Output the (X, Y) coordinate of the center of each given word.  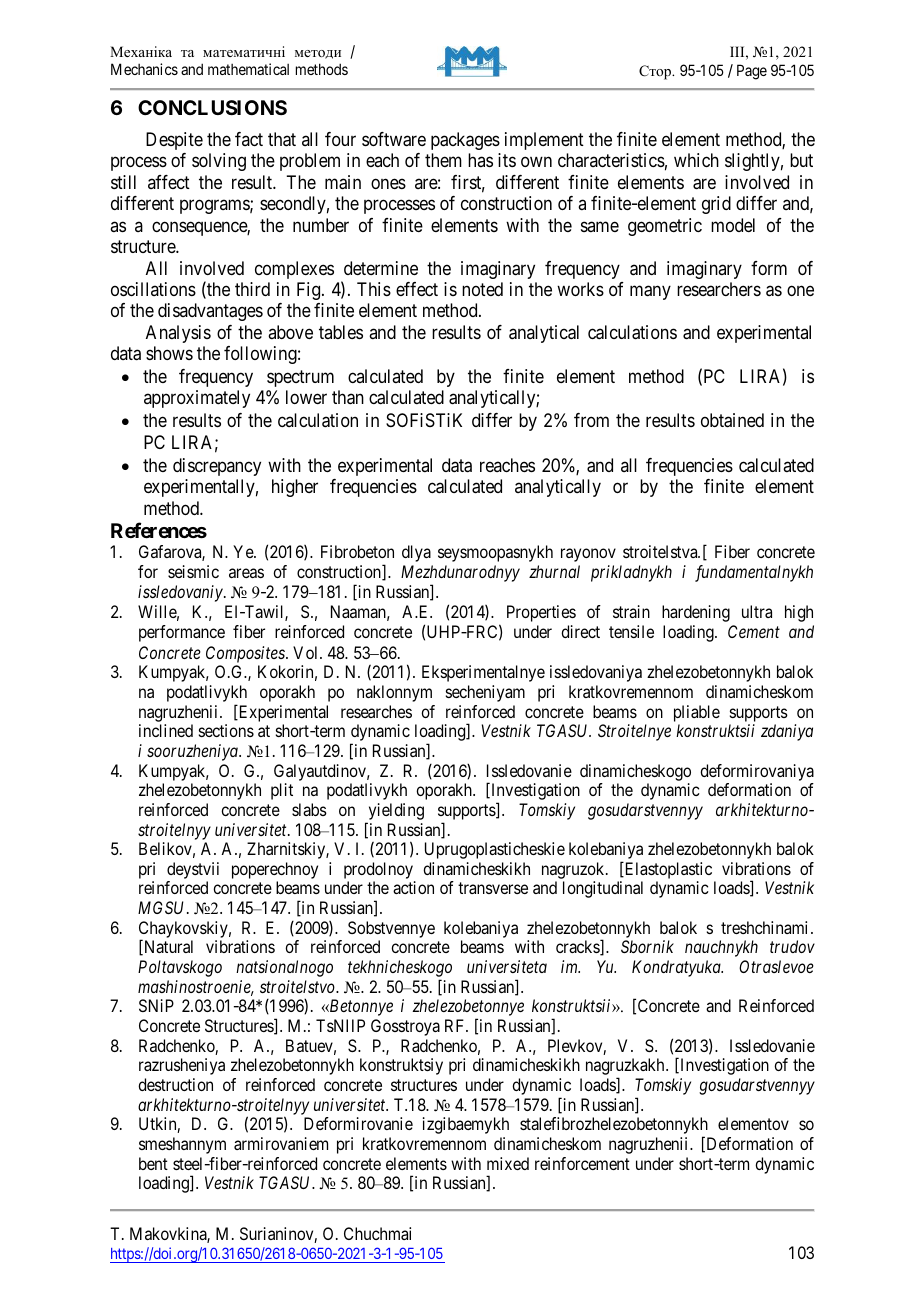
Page (752, 72)
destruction (175, 1084)
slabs (309, 809)
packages (465, 141)
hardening (696, 613)
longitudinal (603, 889)
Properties (541, 613)
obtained (732, 420)
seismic (193, 571)
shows (169, 353)
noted (482, 289)
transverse (493, 888)
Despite (174, 141)
